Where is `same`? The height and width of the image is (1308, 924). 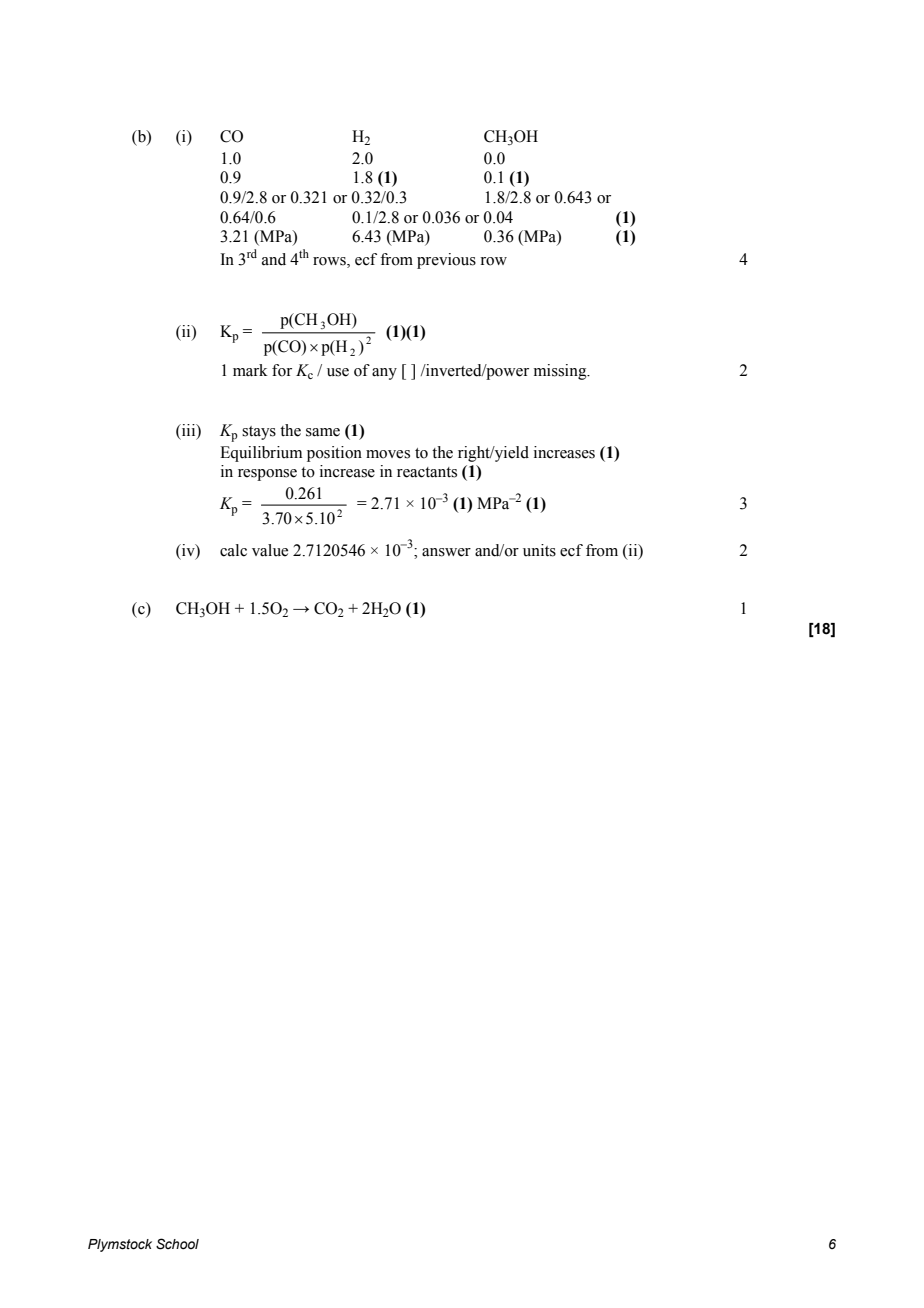 same is located at coordinates (323, 432).
